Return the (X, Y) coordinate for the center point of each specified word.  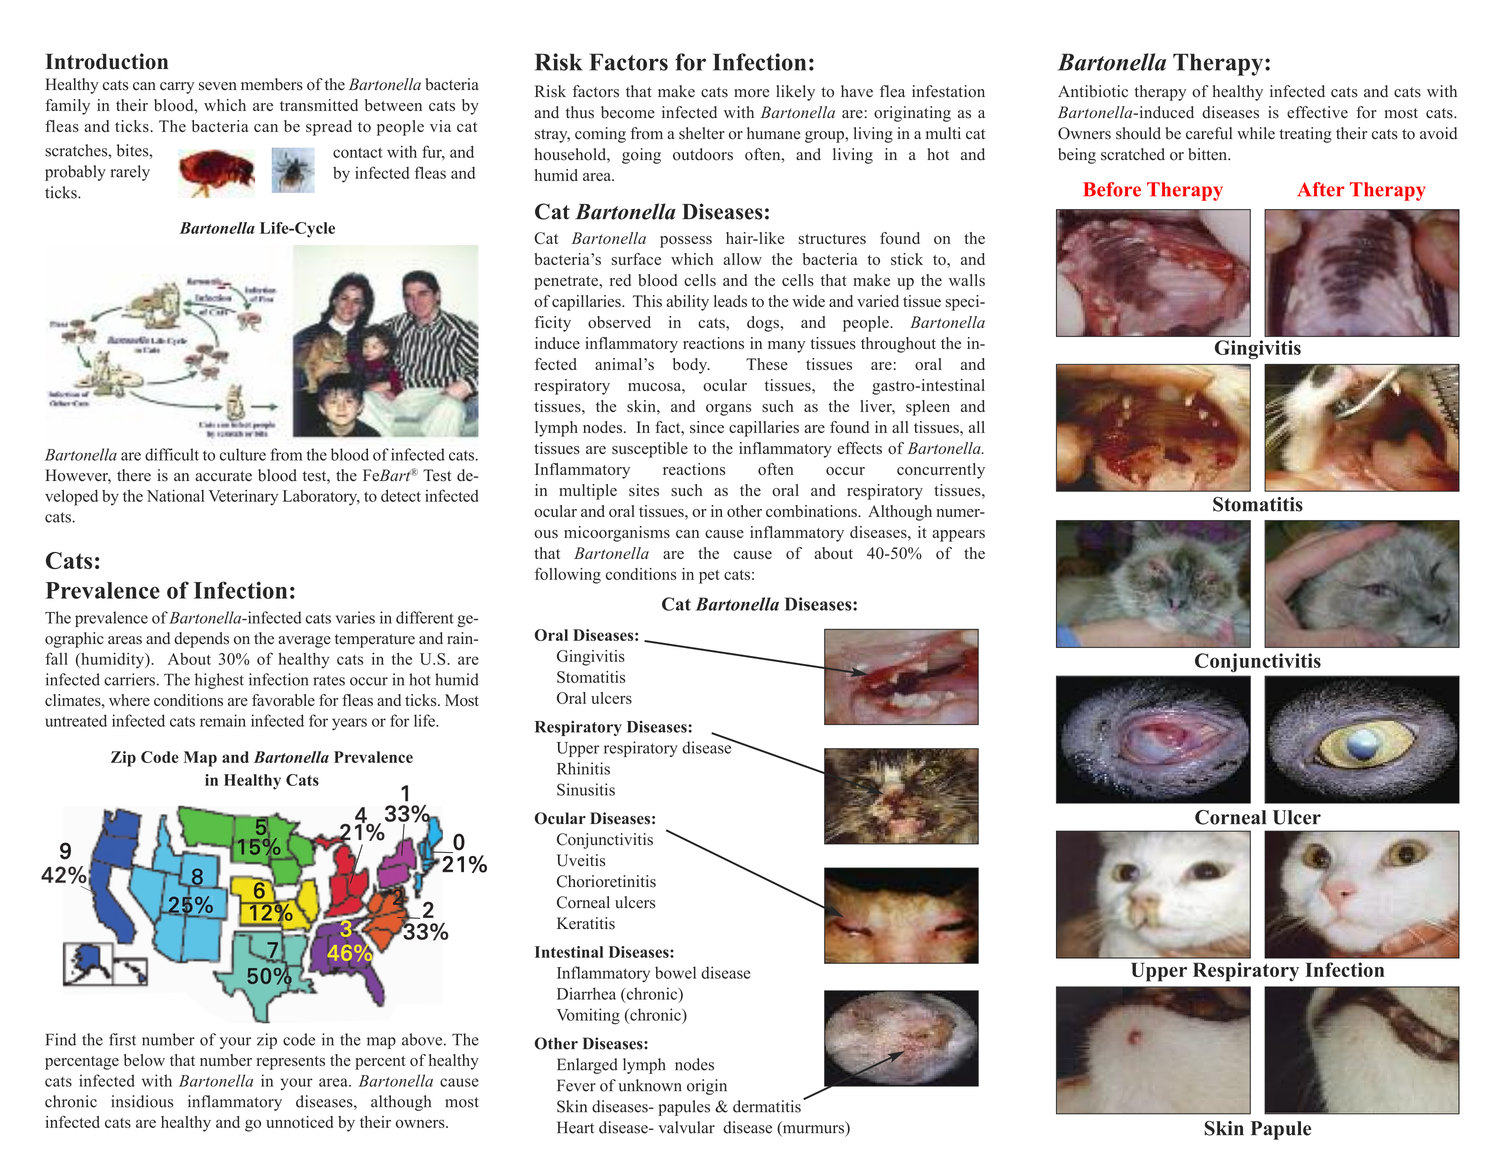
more (751, 93)
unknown (650, 1085)
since (707, 427)
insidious (142, 1101)
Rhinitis (583, 768)
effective (1317, 112)
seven (218, 86)
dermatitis (767, 1106)
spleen (928, 408)
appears (958, 536)
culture (243, 454)
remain (223, 720)
